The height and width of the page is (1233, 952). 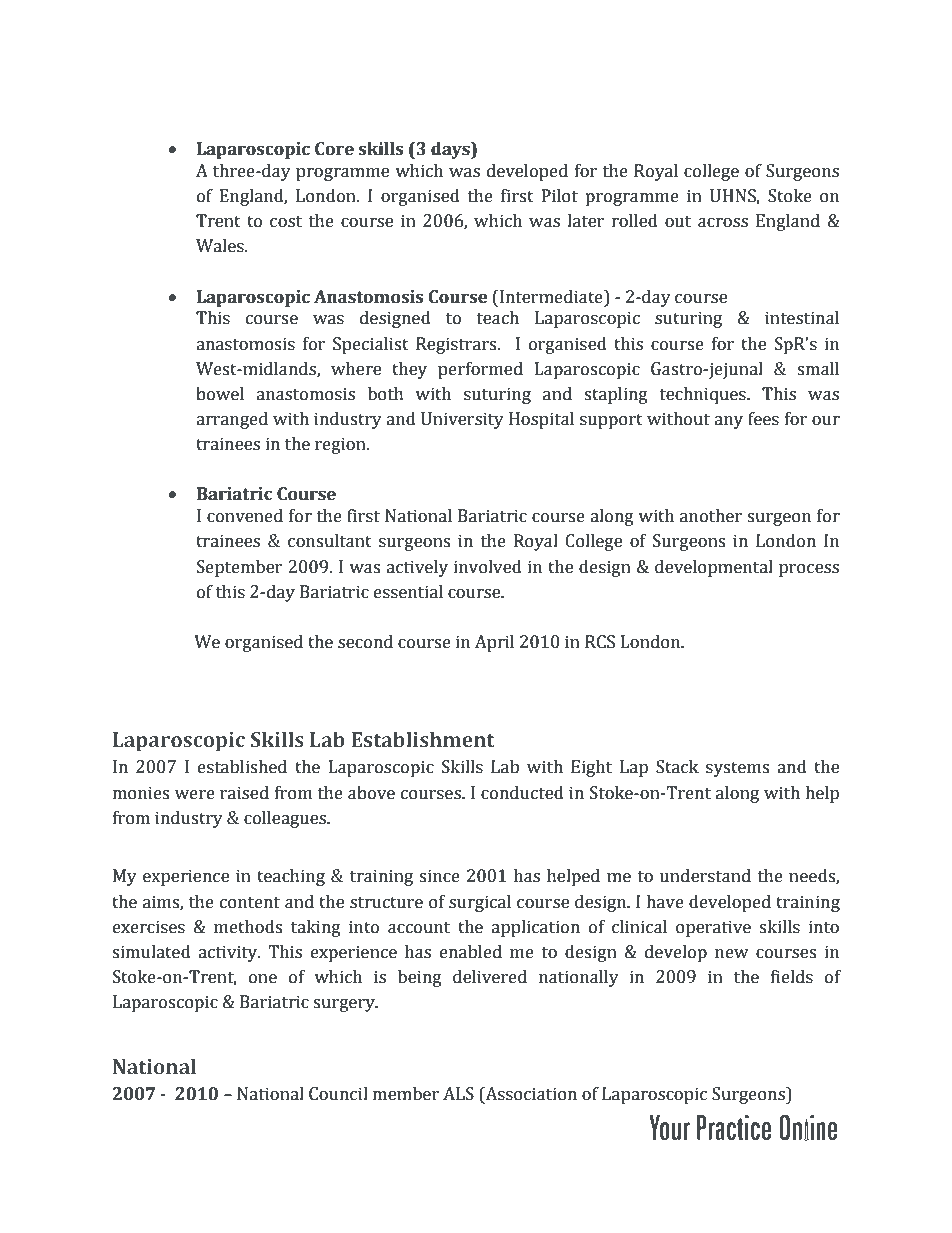 I want to click on cost, so click(x=286, y=222).
